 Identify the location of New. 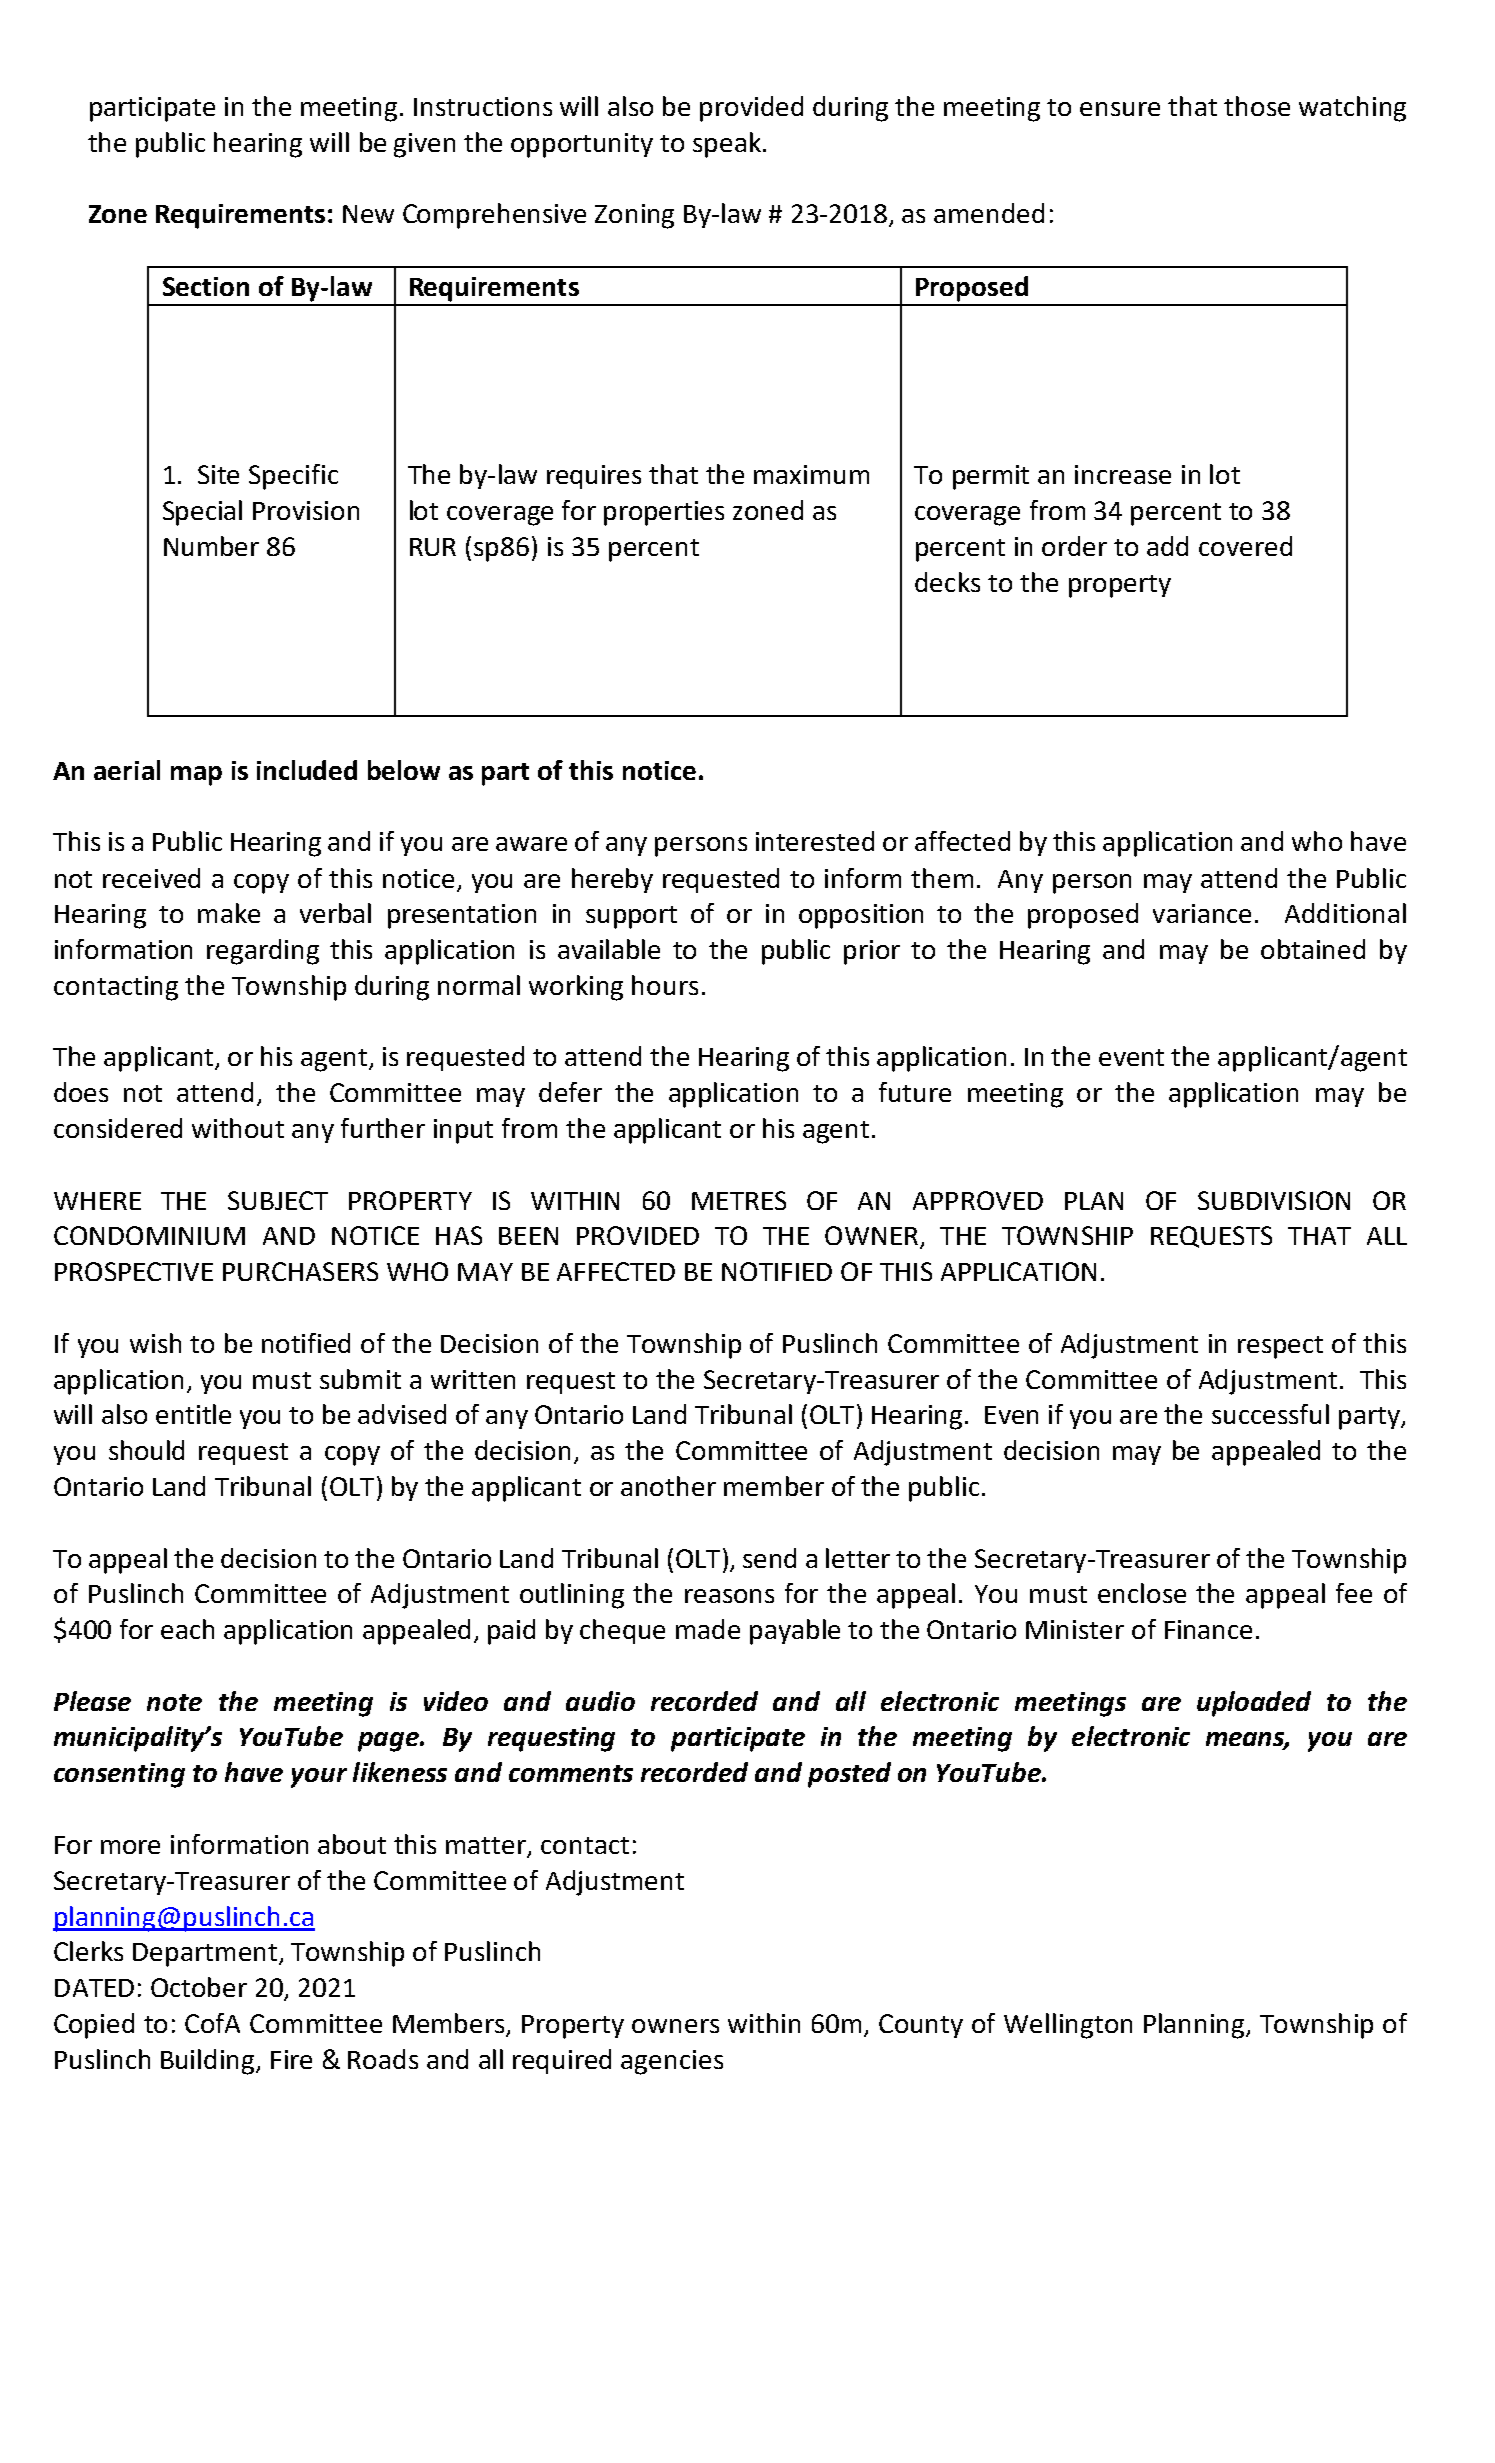
(368, 214).
